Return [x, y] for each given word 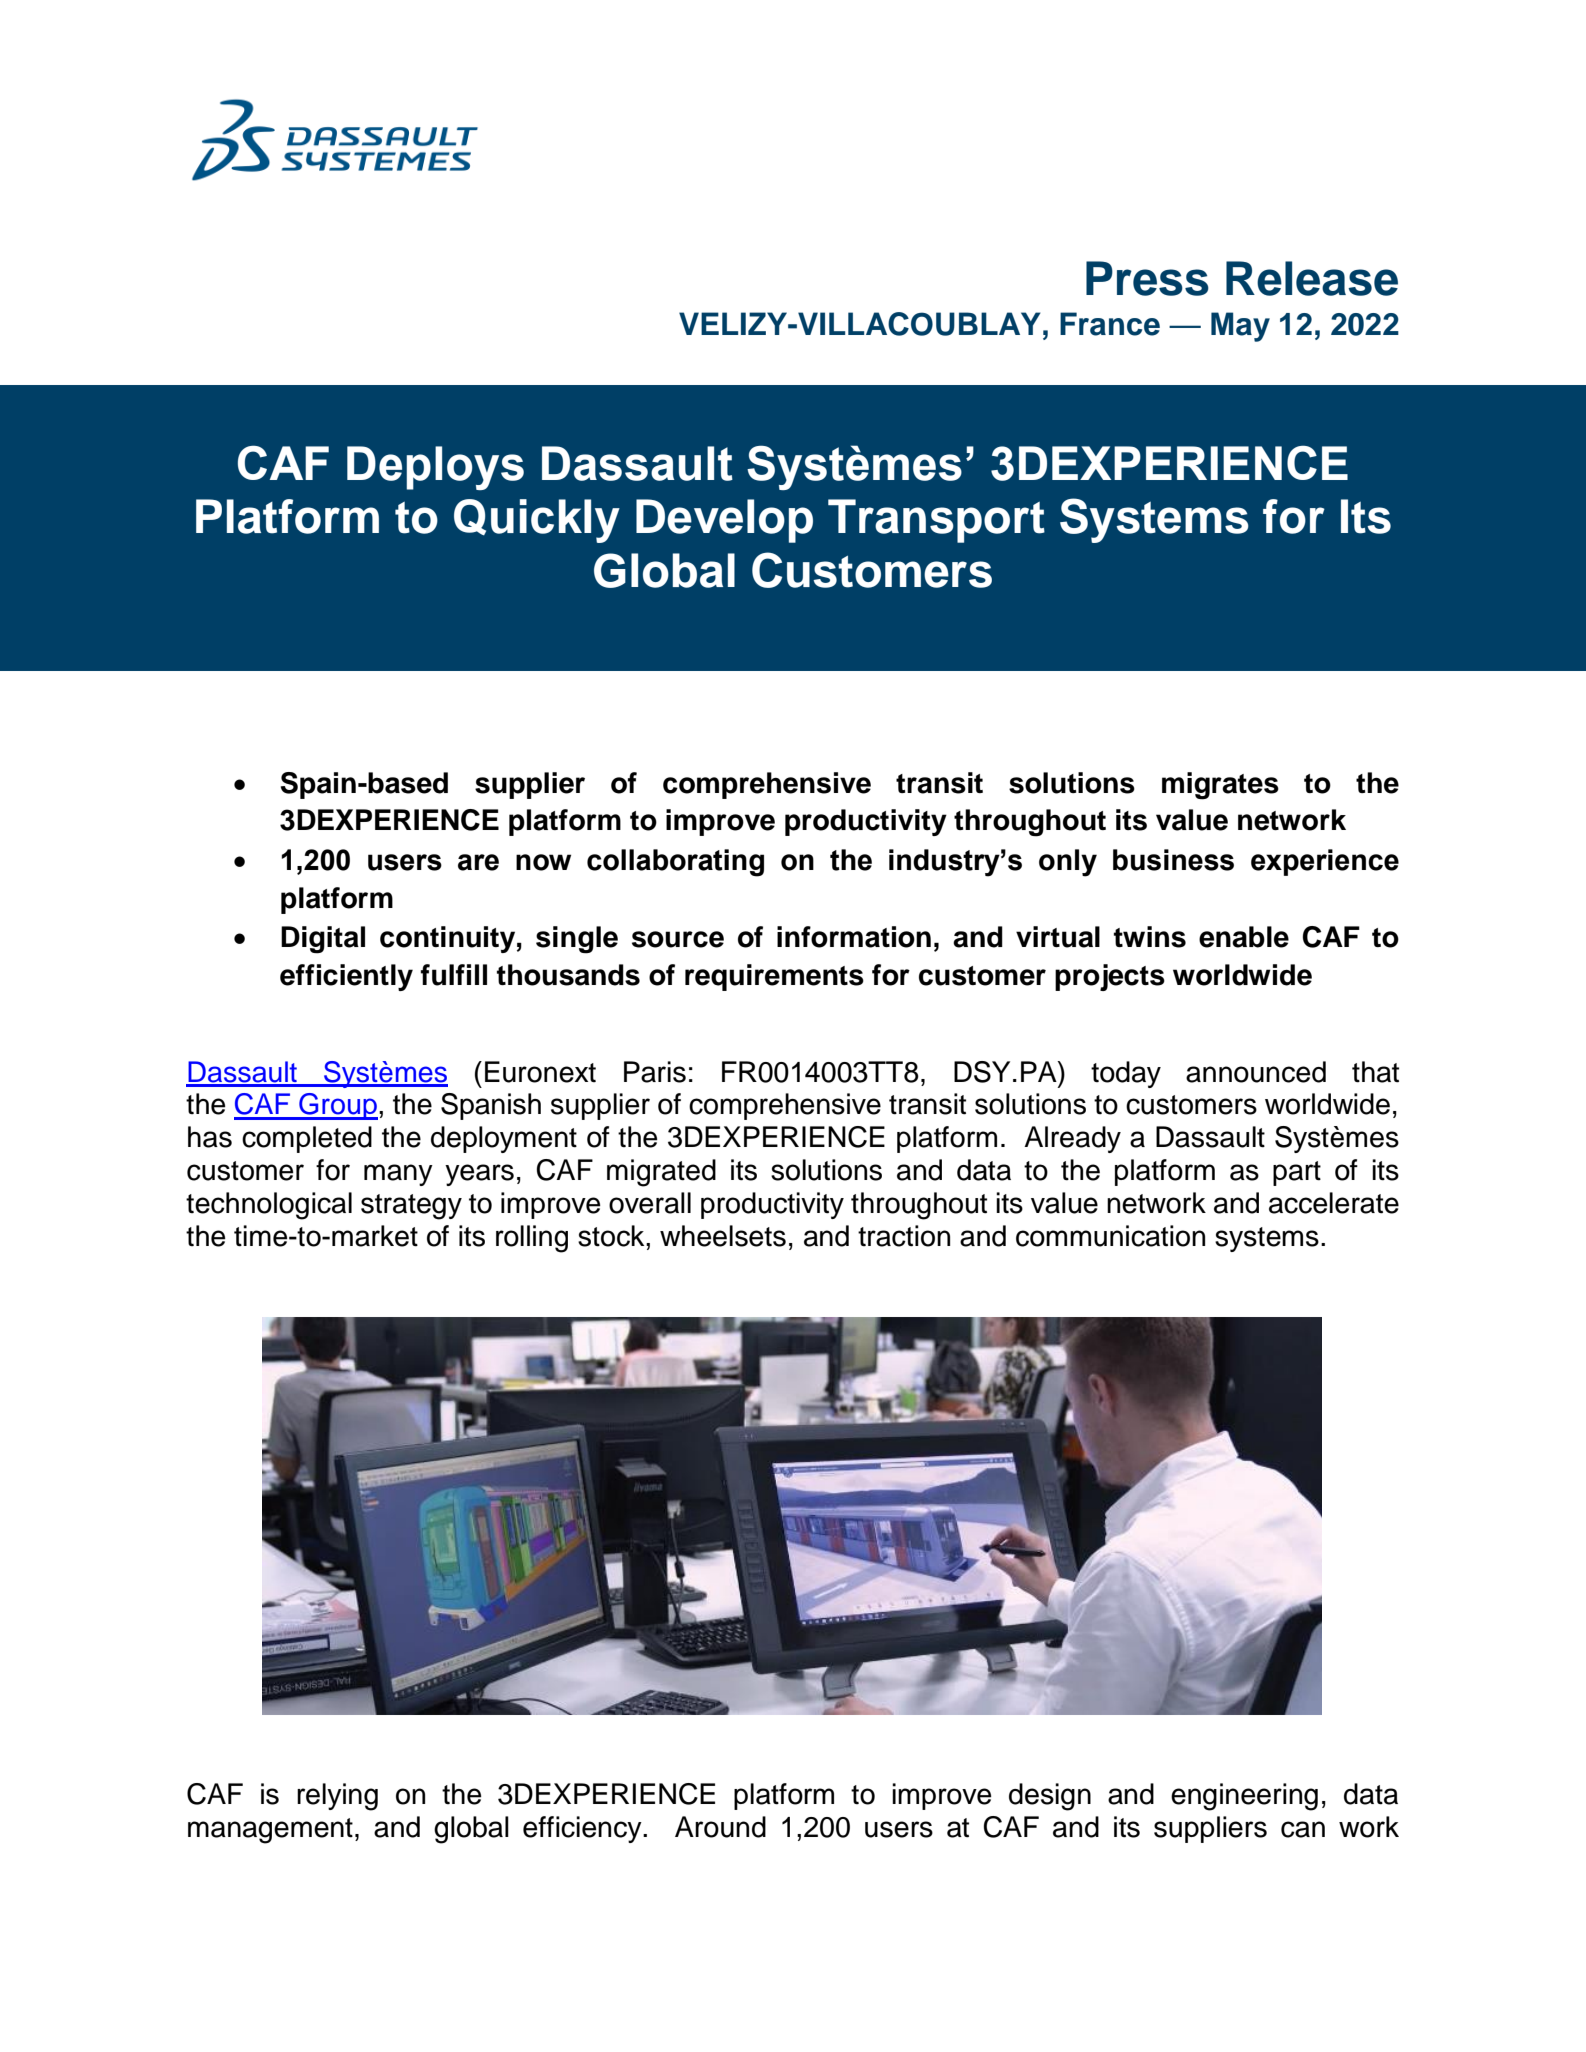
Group [337, 1106]
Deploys [435, 468]
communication [1110, 1236]
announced [1256, 1072]
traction [904, 1236]
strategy [411, 1207]
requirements [774, 977]
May [1240, 327]
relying [337, 1797]
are [478, 862]
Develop [724, 521]
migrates [1220, 786]
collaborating [675, 863]
